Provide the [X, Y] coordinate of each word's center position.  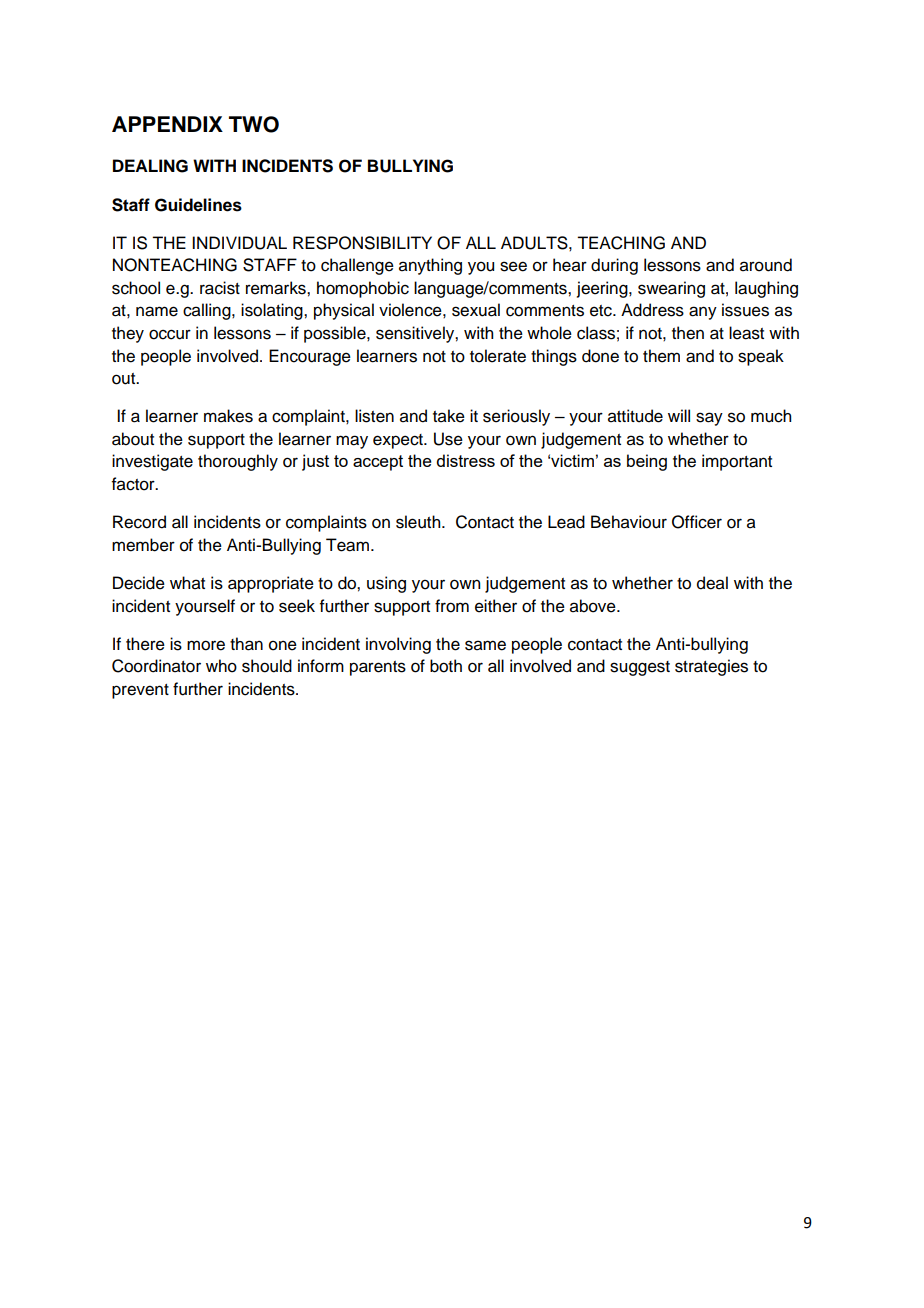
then [688, 333]
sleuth [419, 522]
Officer [697, 522]
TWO [254, 124]
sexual [476, 310]
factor [134, 484]
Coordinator [156, 666]
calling [208, 311]
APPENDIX [167, 124]
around [766, 265]
